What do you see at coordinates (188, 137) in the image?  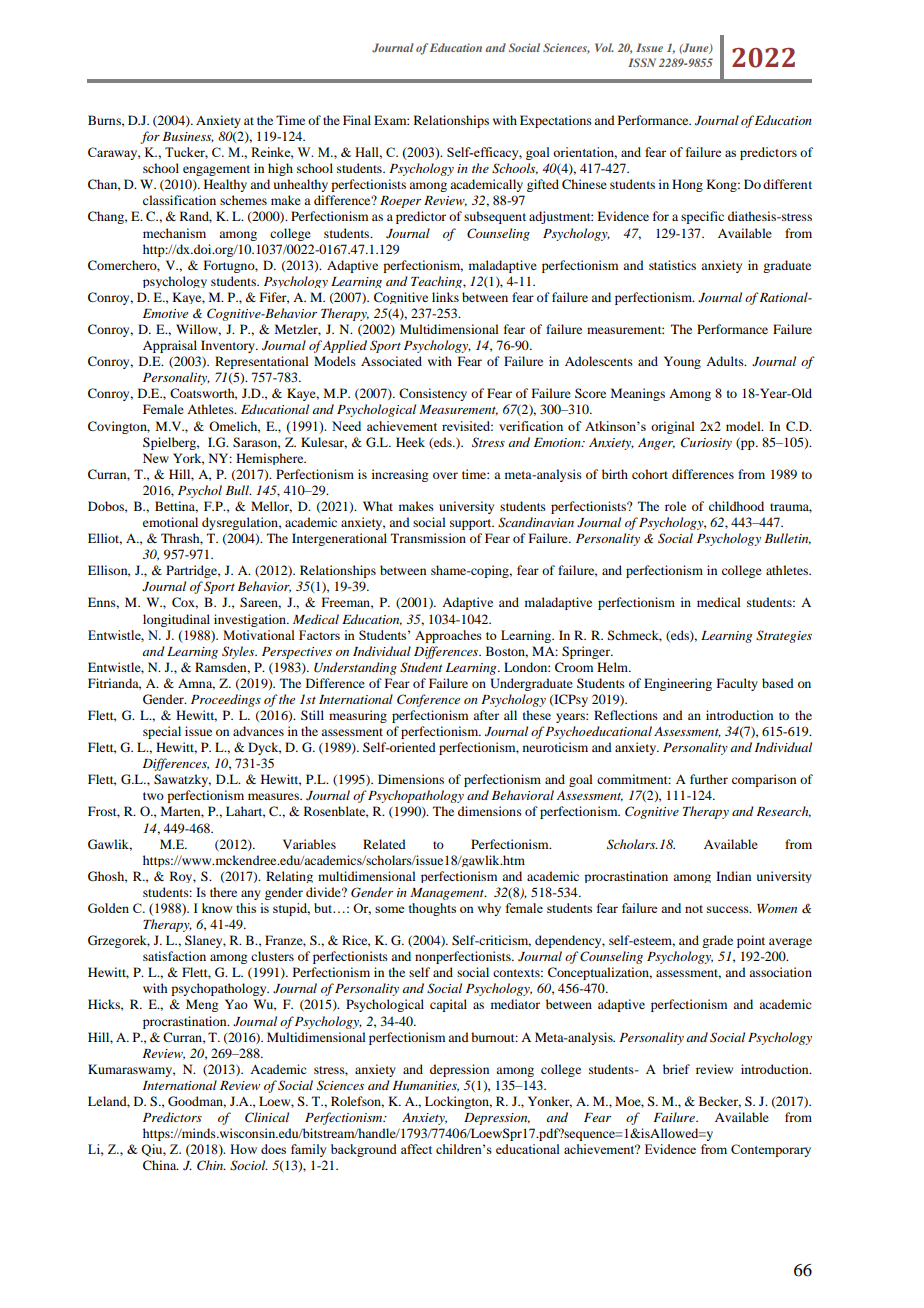 I see `Business` at bounding box center [188, 137].
